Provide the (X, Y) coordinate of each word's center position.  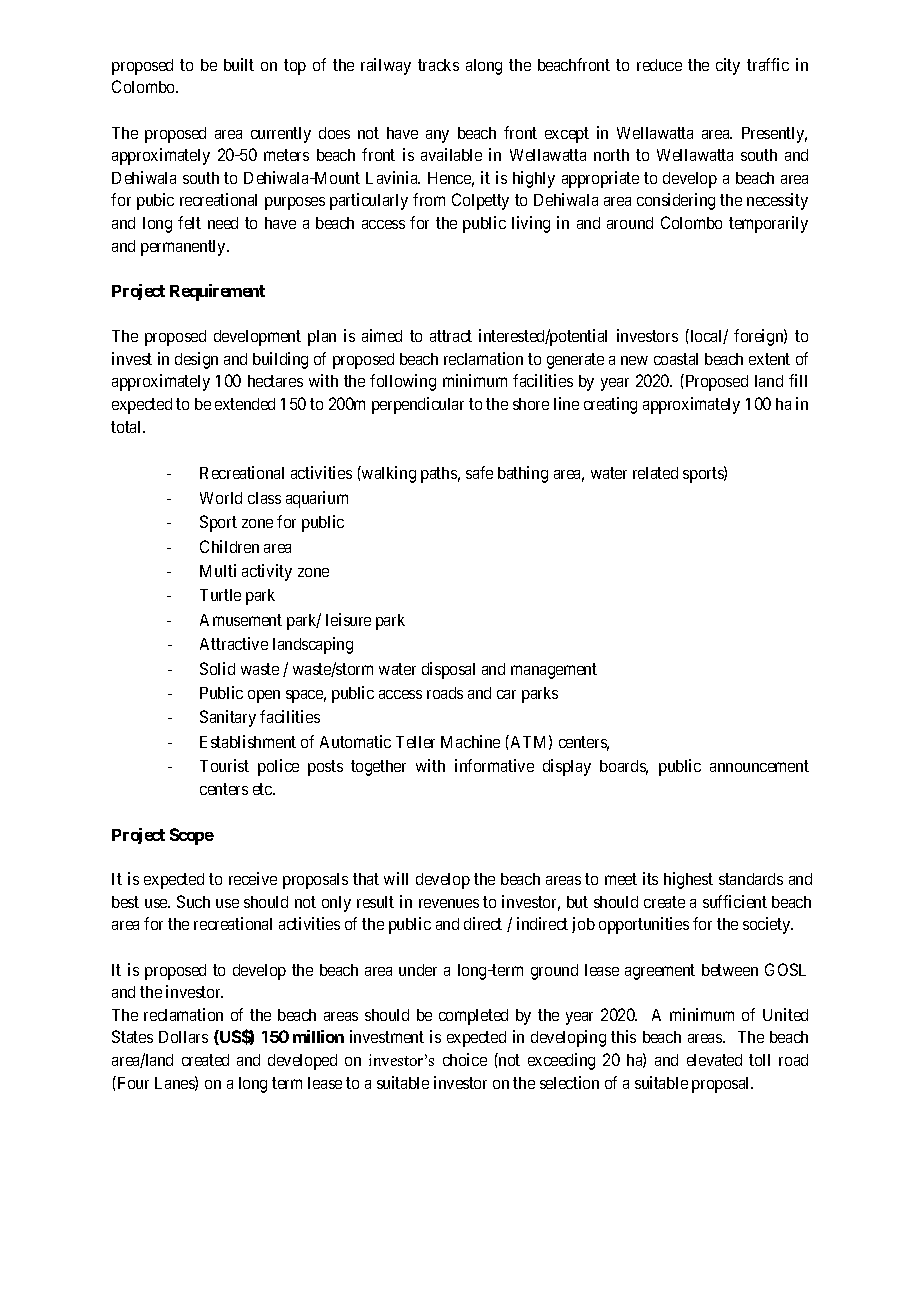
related (655, 473)
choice (465, 1059)
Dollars (183, 1037)
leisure (348, 619)
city (728, 66)
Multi (218, 570)
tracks (438, 65)
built (239, 64)
